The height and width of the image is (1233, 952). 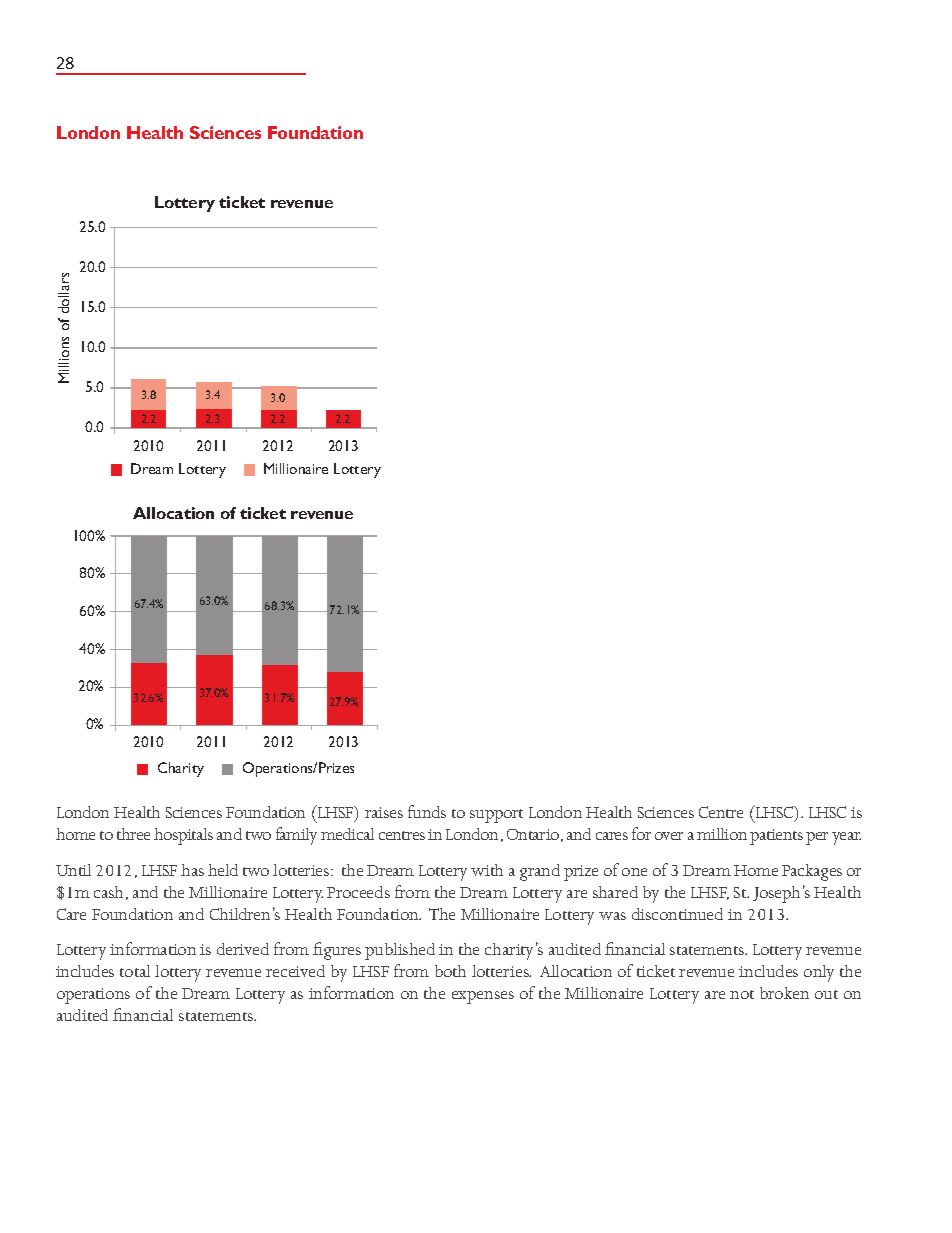 I want to click on derived, so click(x=243, y=949).
